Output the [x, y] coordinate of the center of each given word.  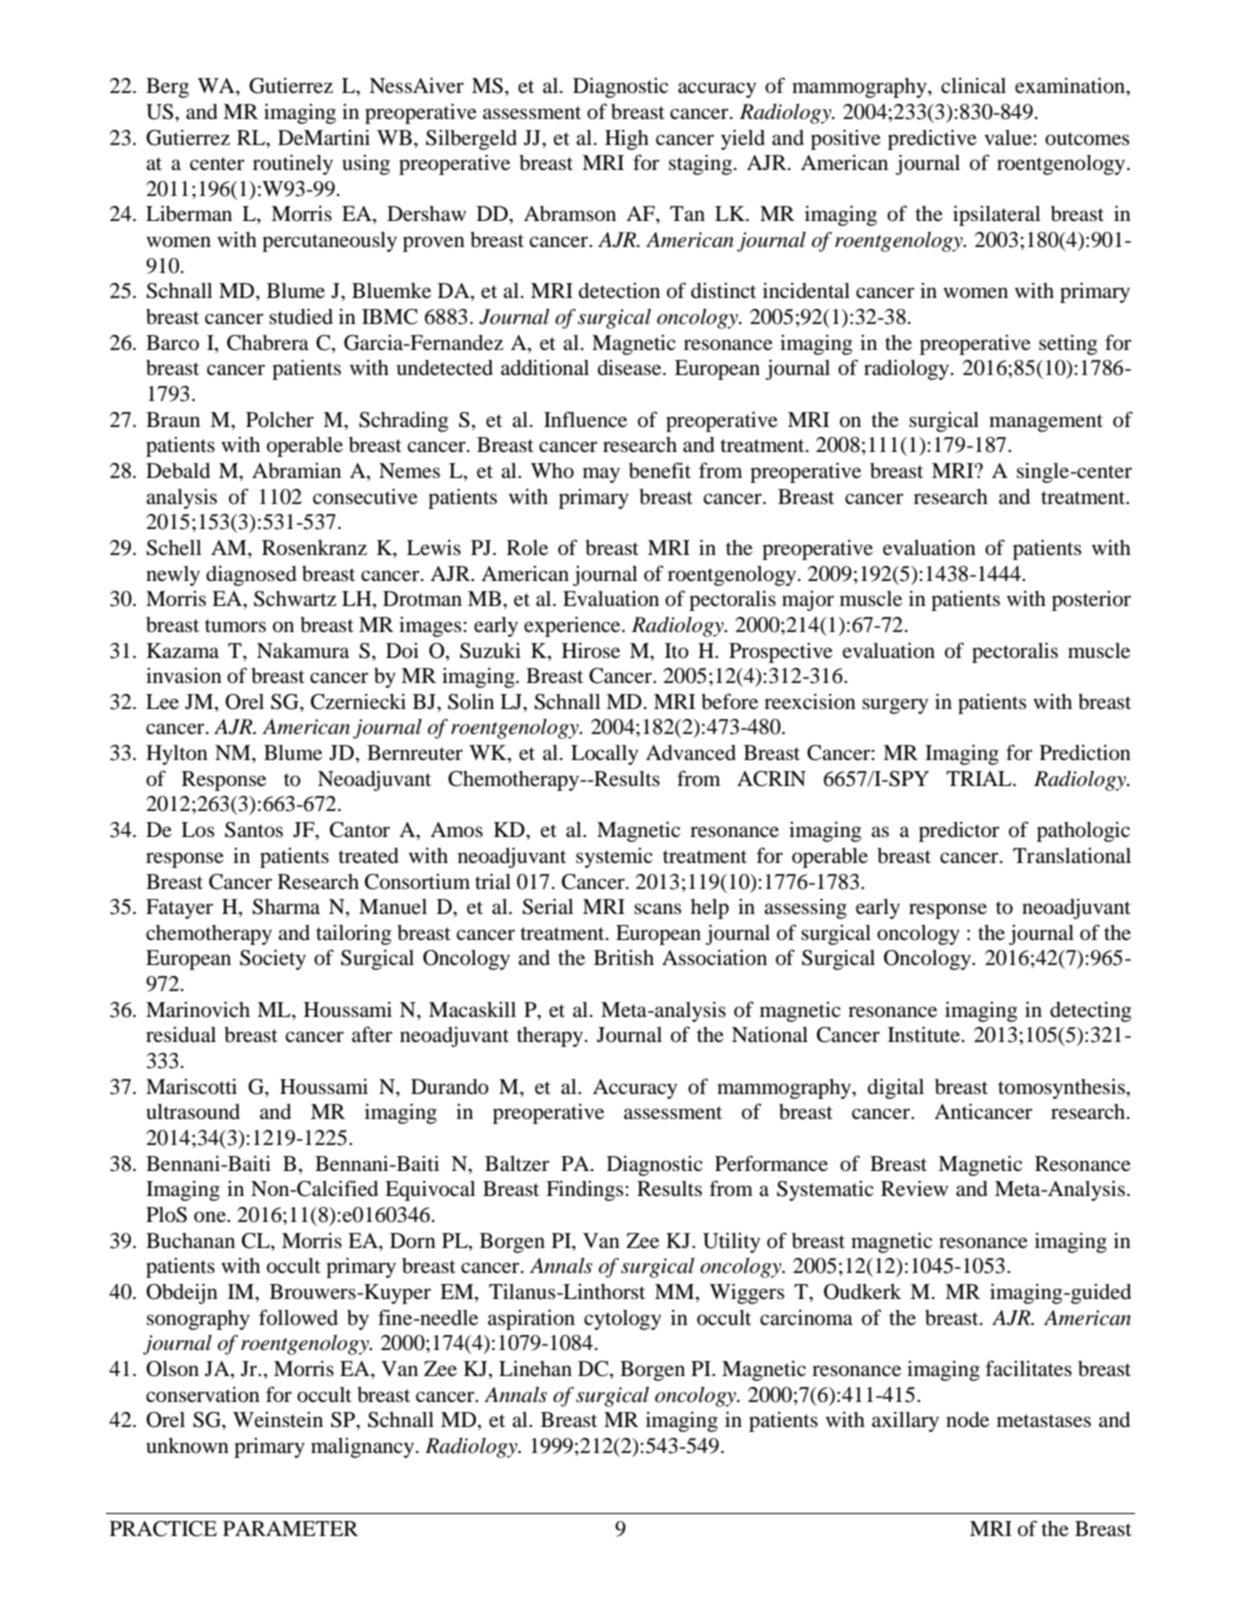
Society [273, 959]
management [1046, 423]
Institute [925, 1034]
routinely [293, 164]
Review [914, 1188]
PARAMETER [290, 1528]
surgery [895, 706]
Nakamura [303, 651]
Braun [173, 420]
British [624, 957]
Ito [677, 651]
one [211, 1217]
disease [631, 368]
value [1008, 138]
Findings [585, 1190]
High [627, 139]
